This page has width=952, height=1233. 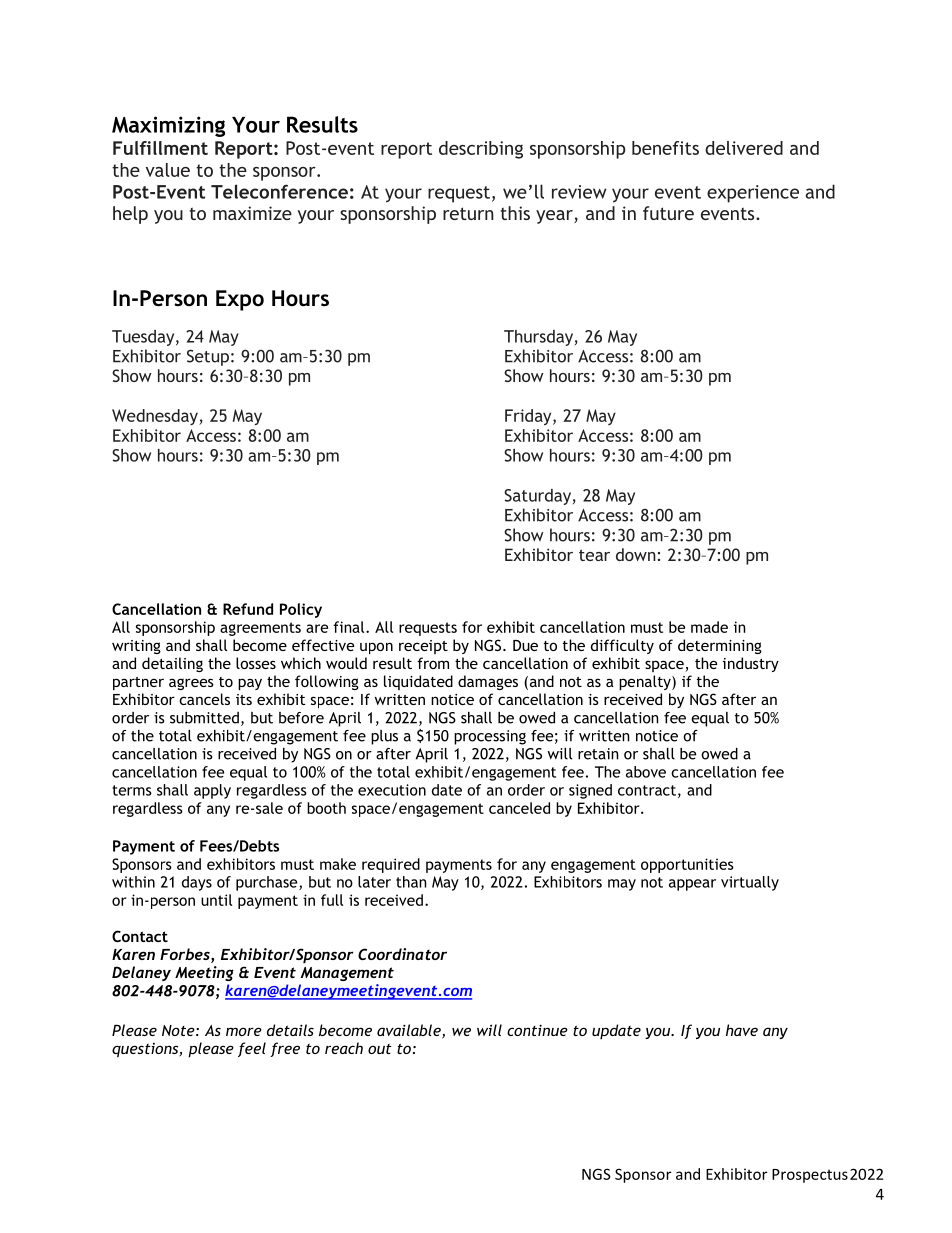 I want to click on describing, so click(x=481, y=150).
